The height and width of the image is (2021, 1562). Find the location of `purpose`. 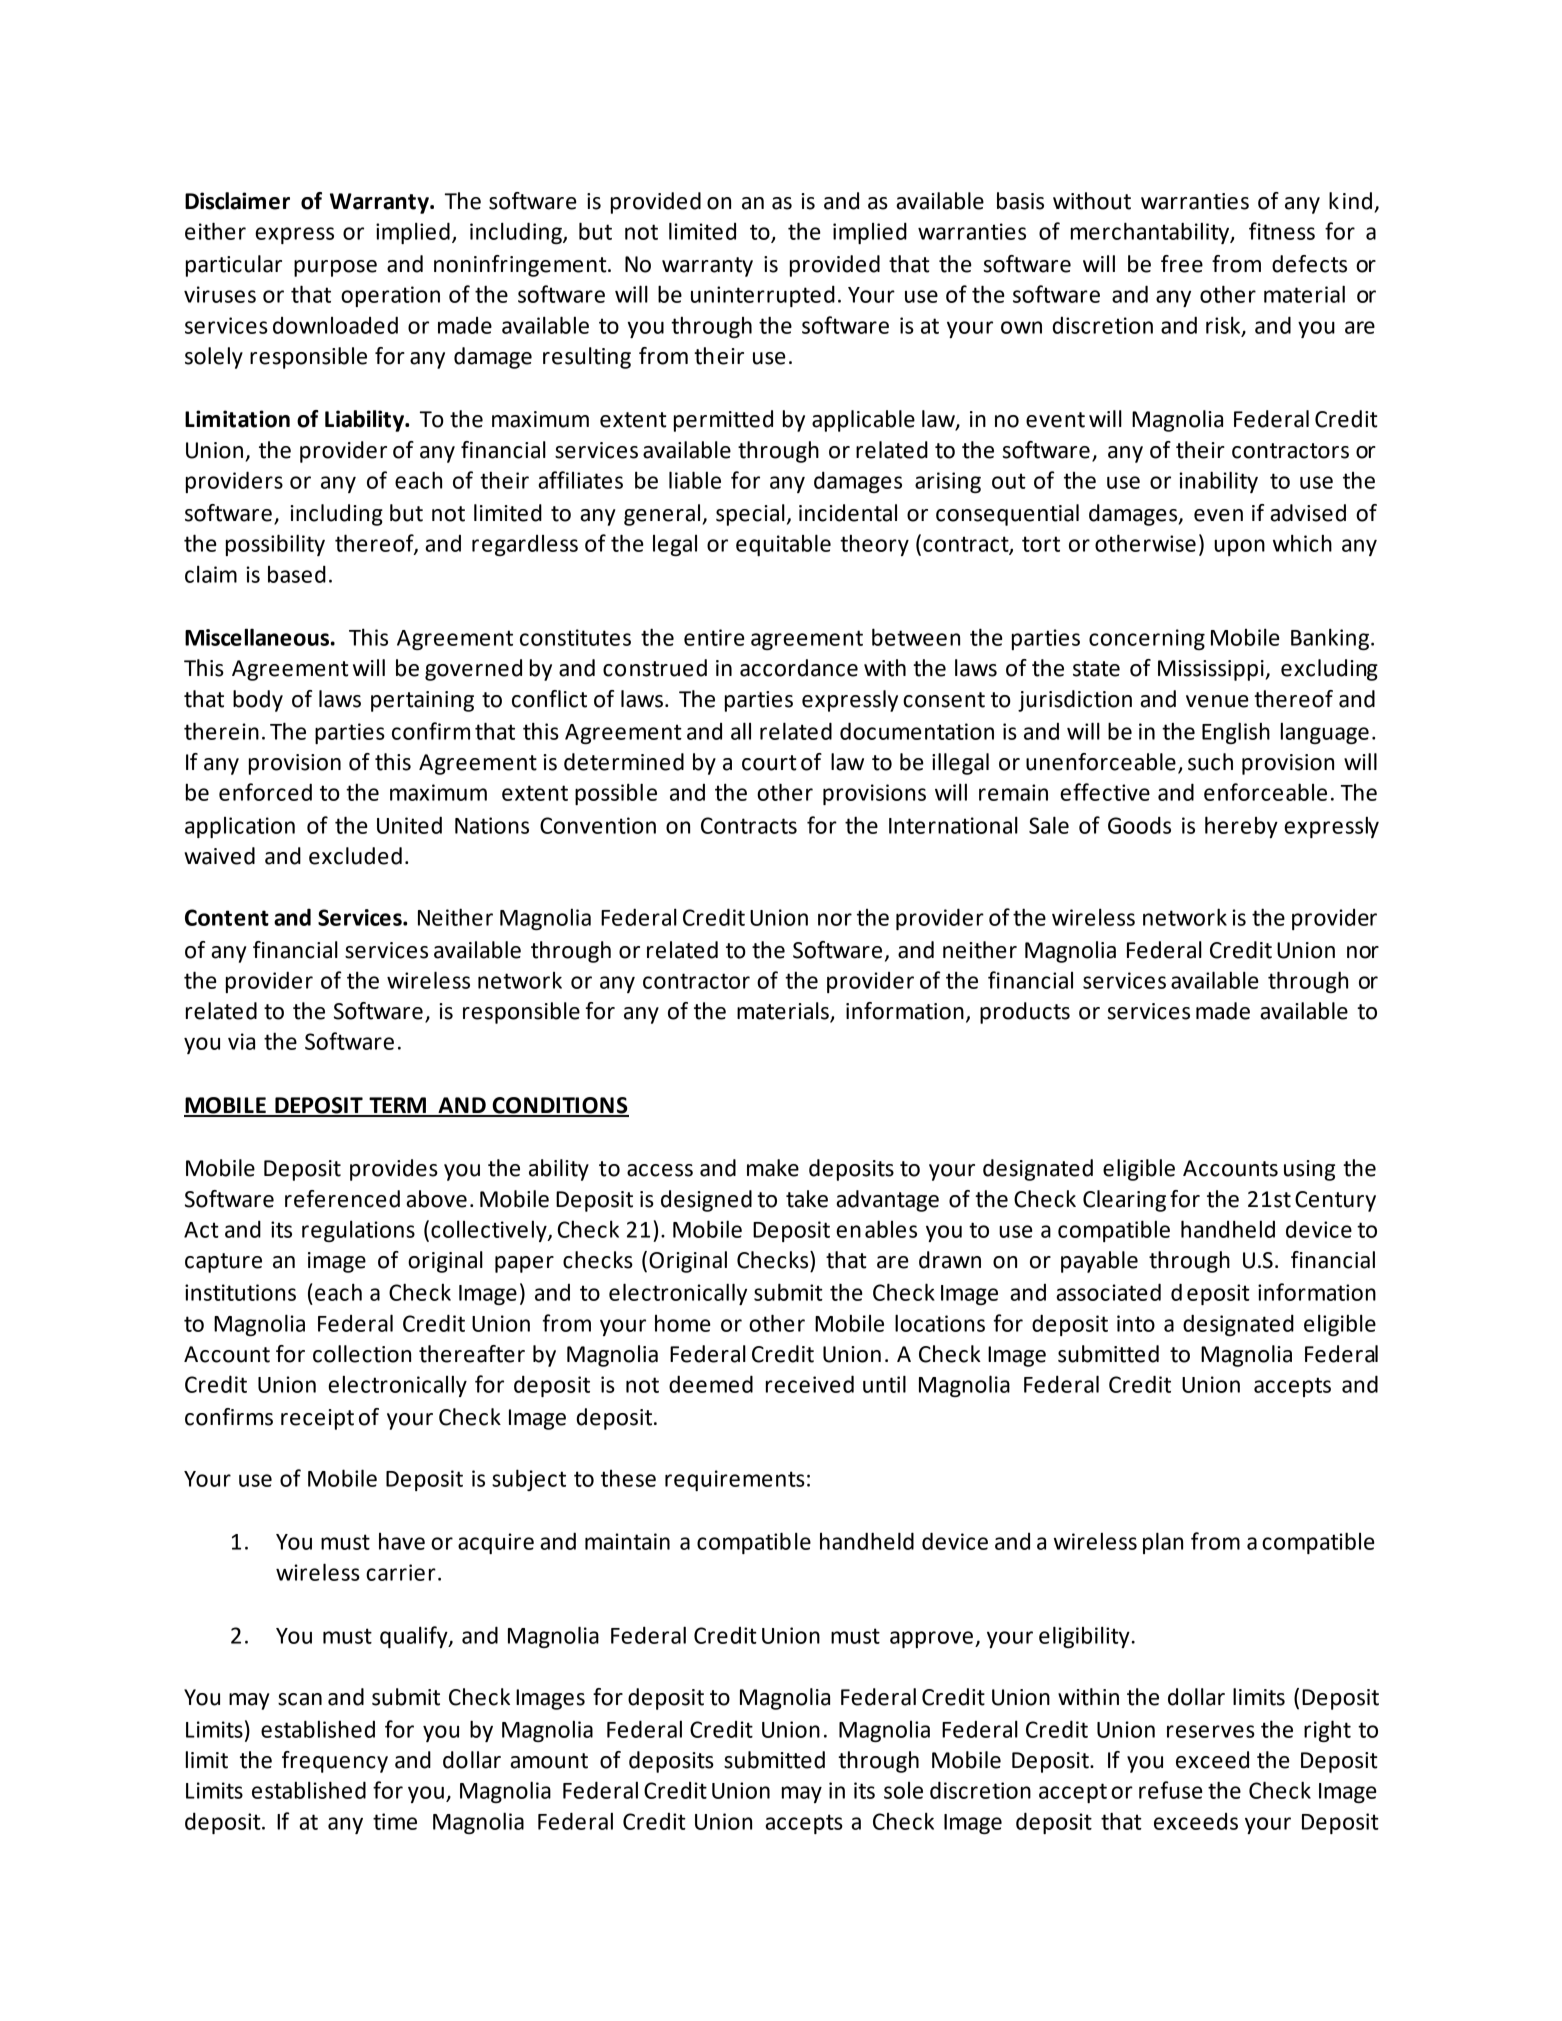

purpose is located at coordinates (335, 268).
